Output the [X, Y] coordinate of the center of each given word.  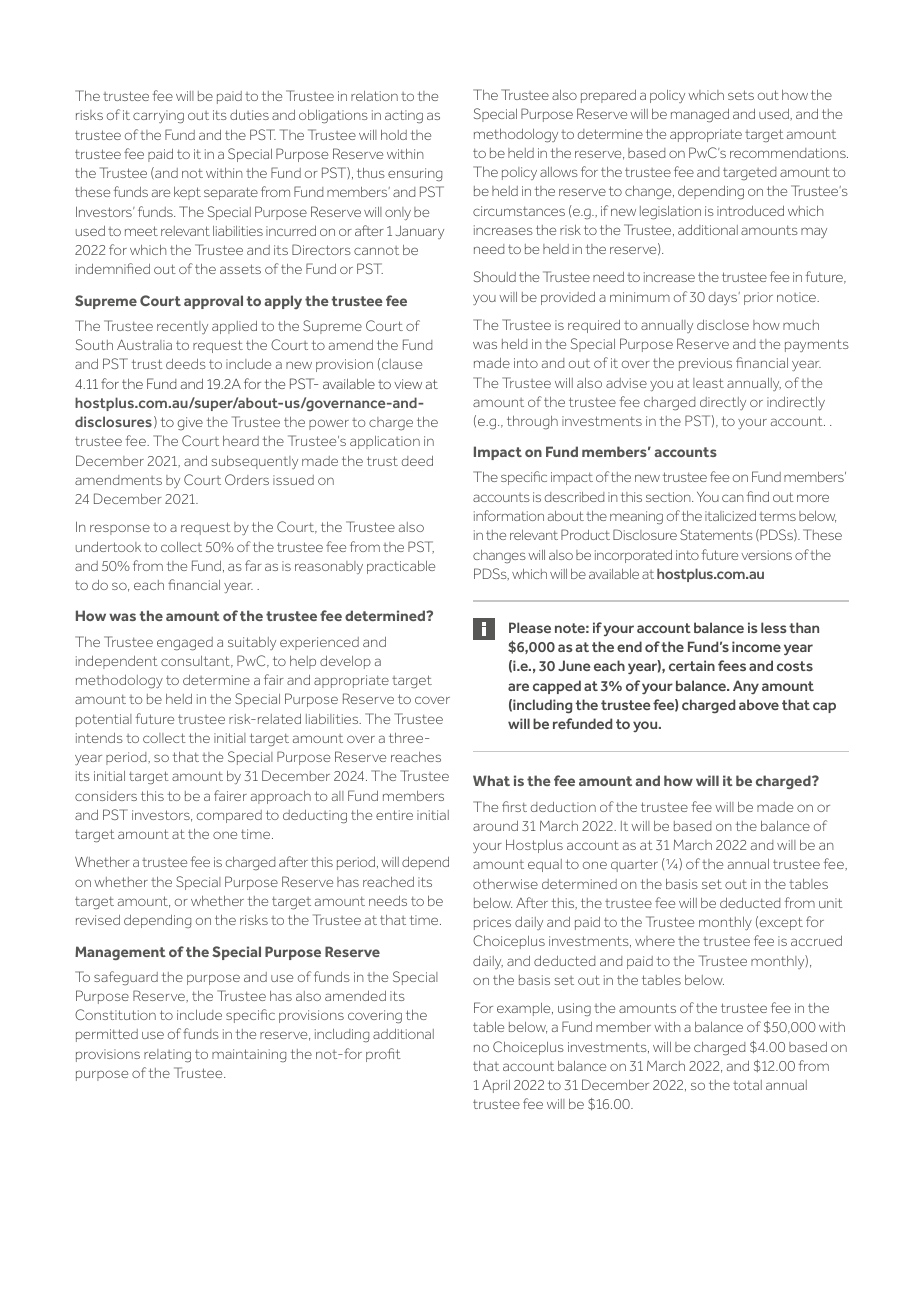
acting [404, 117]
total [747, 1085]
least [708, 383]
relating [167, 1056]
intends [99, 738]
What [491, 780]
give [190, 424]
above [759, 704]
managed [700, 116]
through [532, 423]
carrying [158, 117]
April [496, 1086]
